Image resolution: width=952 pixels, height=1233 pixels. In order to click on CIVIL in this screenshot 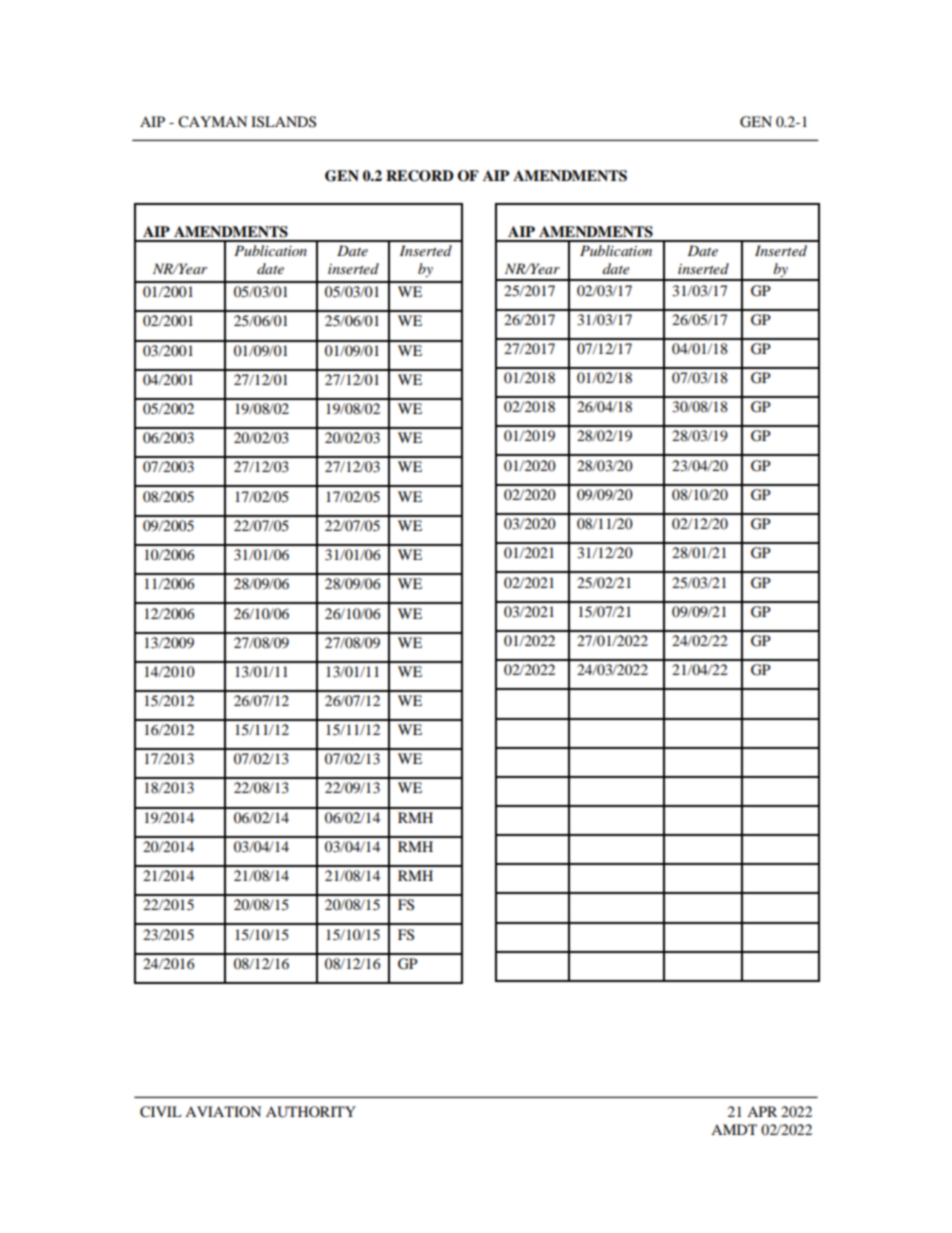, I will do `click(161, 1112)`.
